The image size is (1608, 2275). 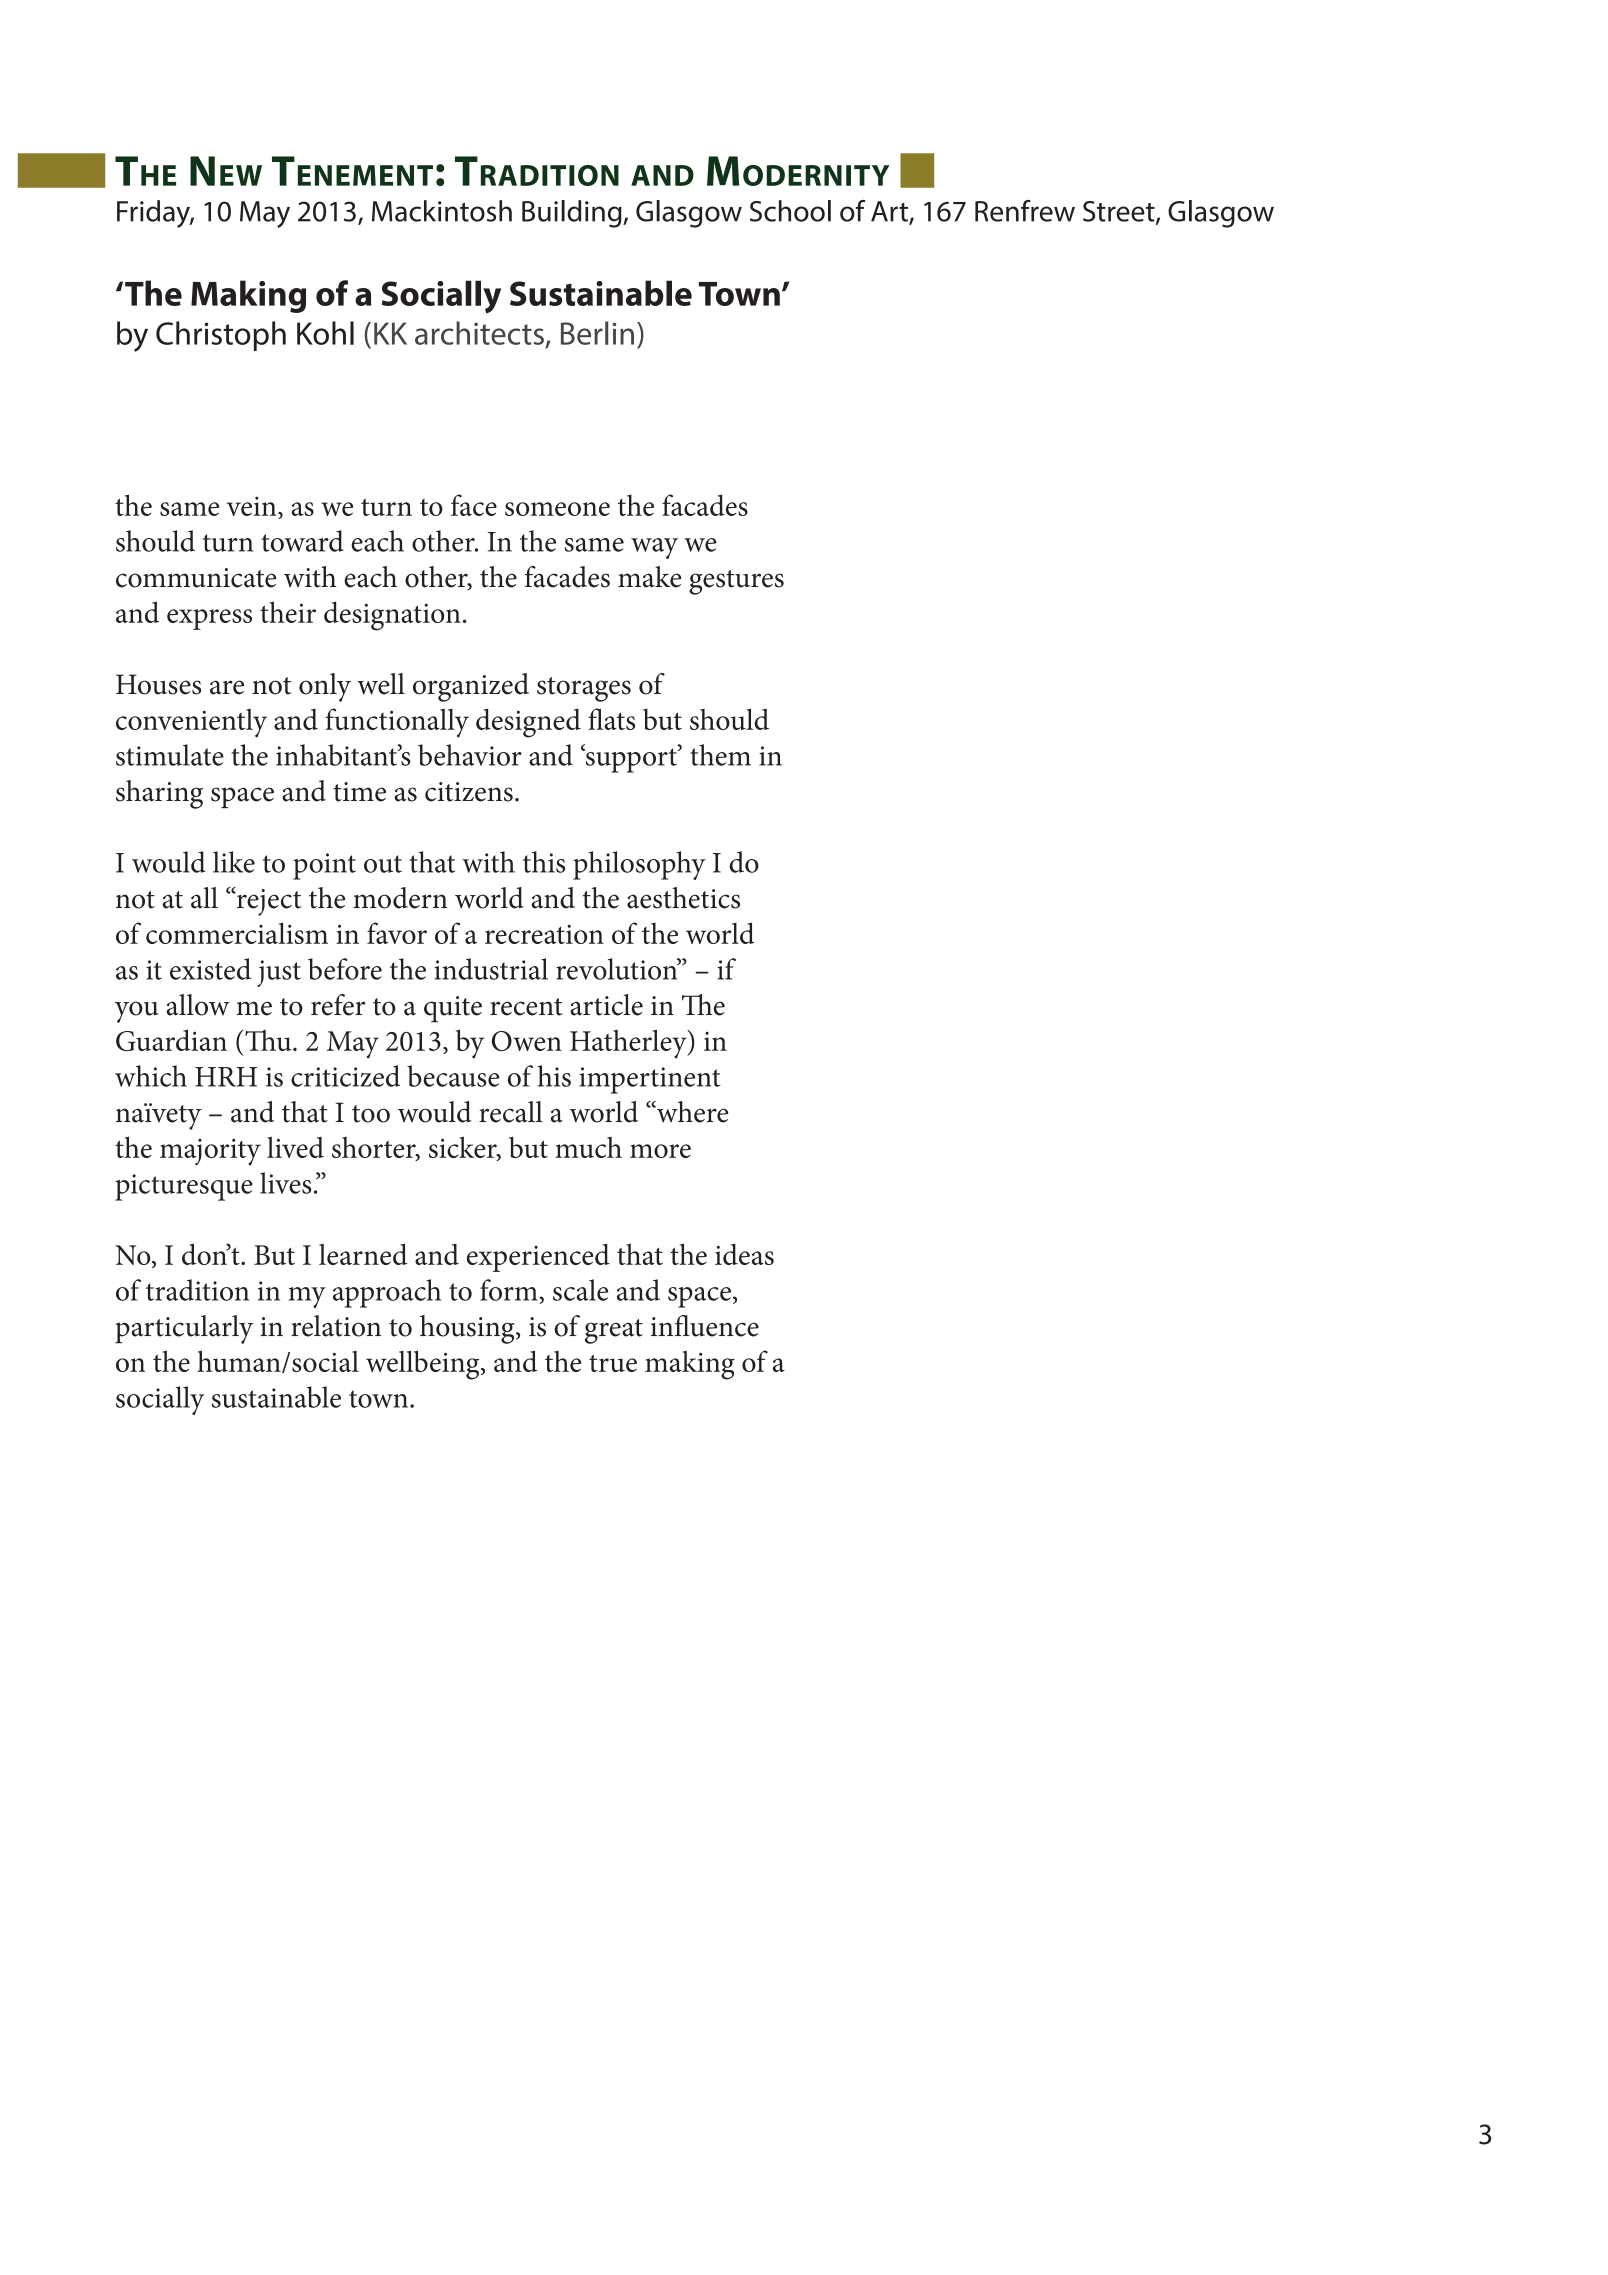 I want to click on aesthetics, so click(x=683, y=898).
